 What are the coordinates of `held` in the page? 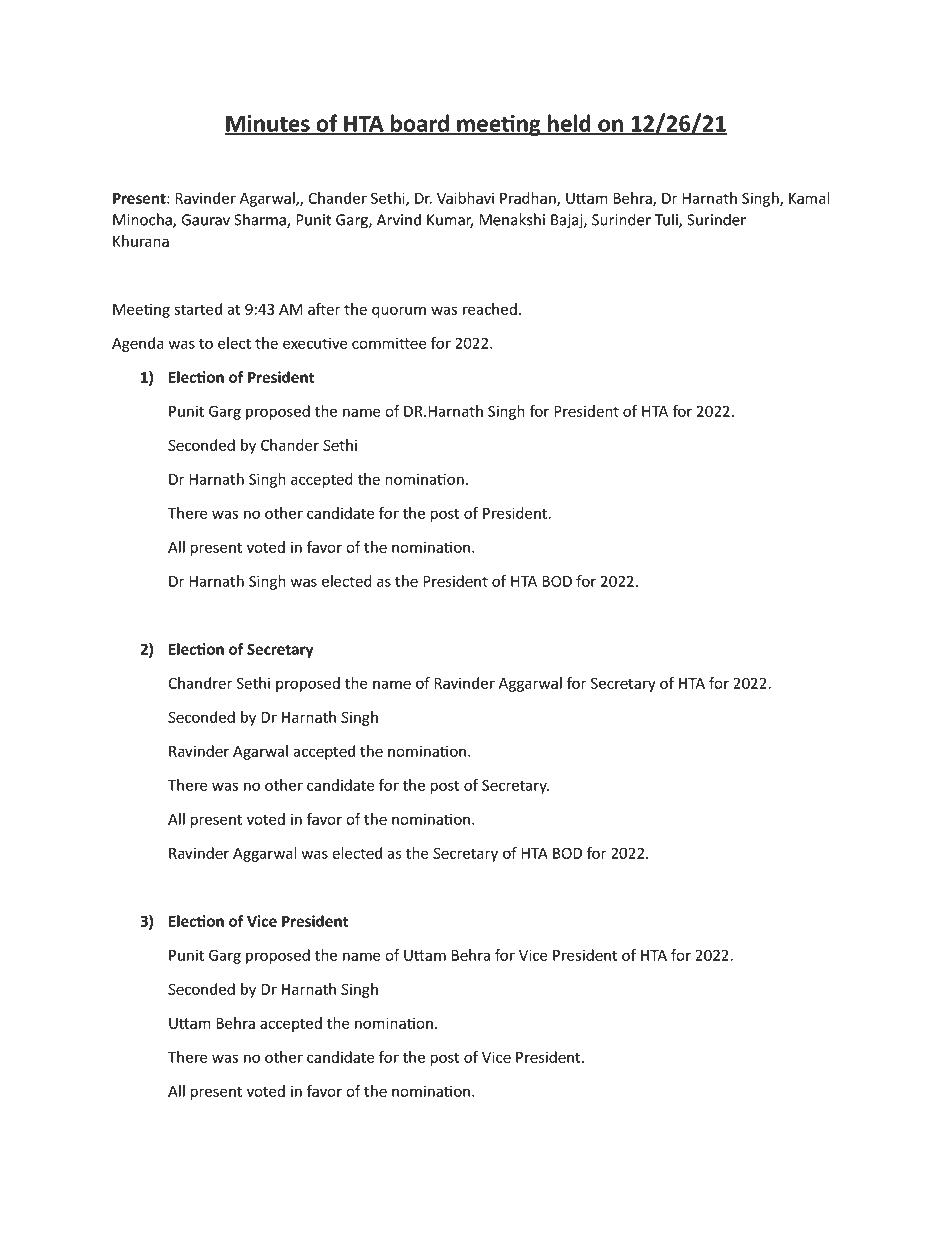 It's located at (569, 124).
